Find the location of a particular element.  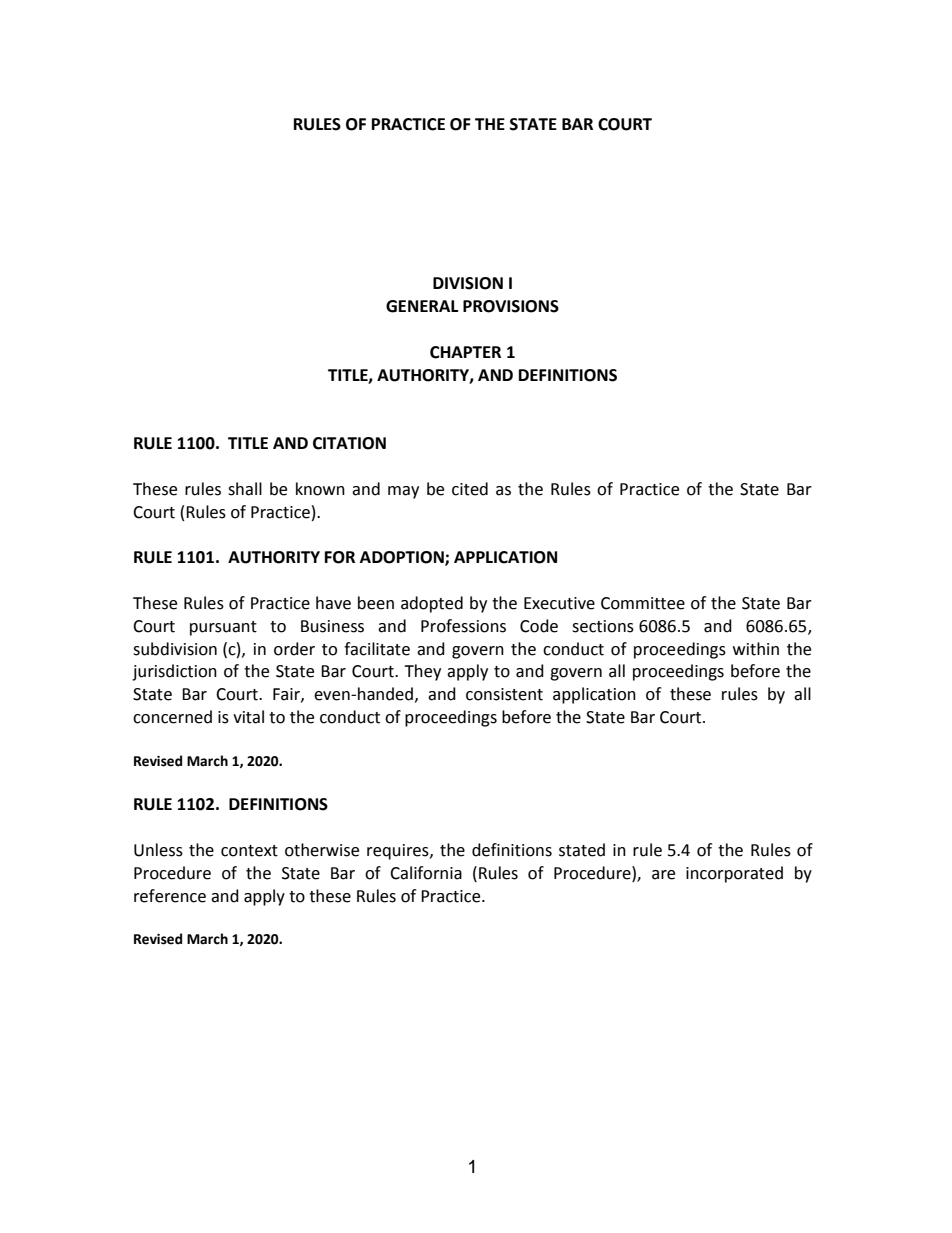

are is located at coordinates (663, 875).
